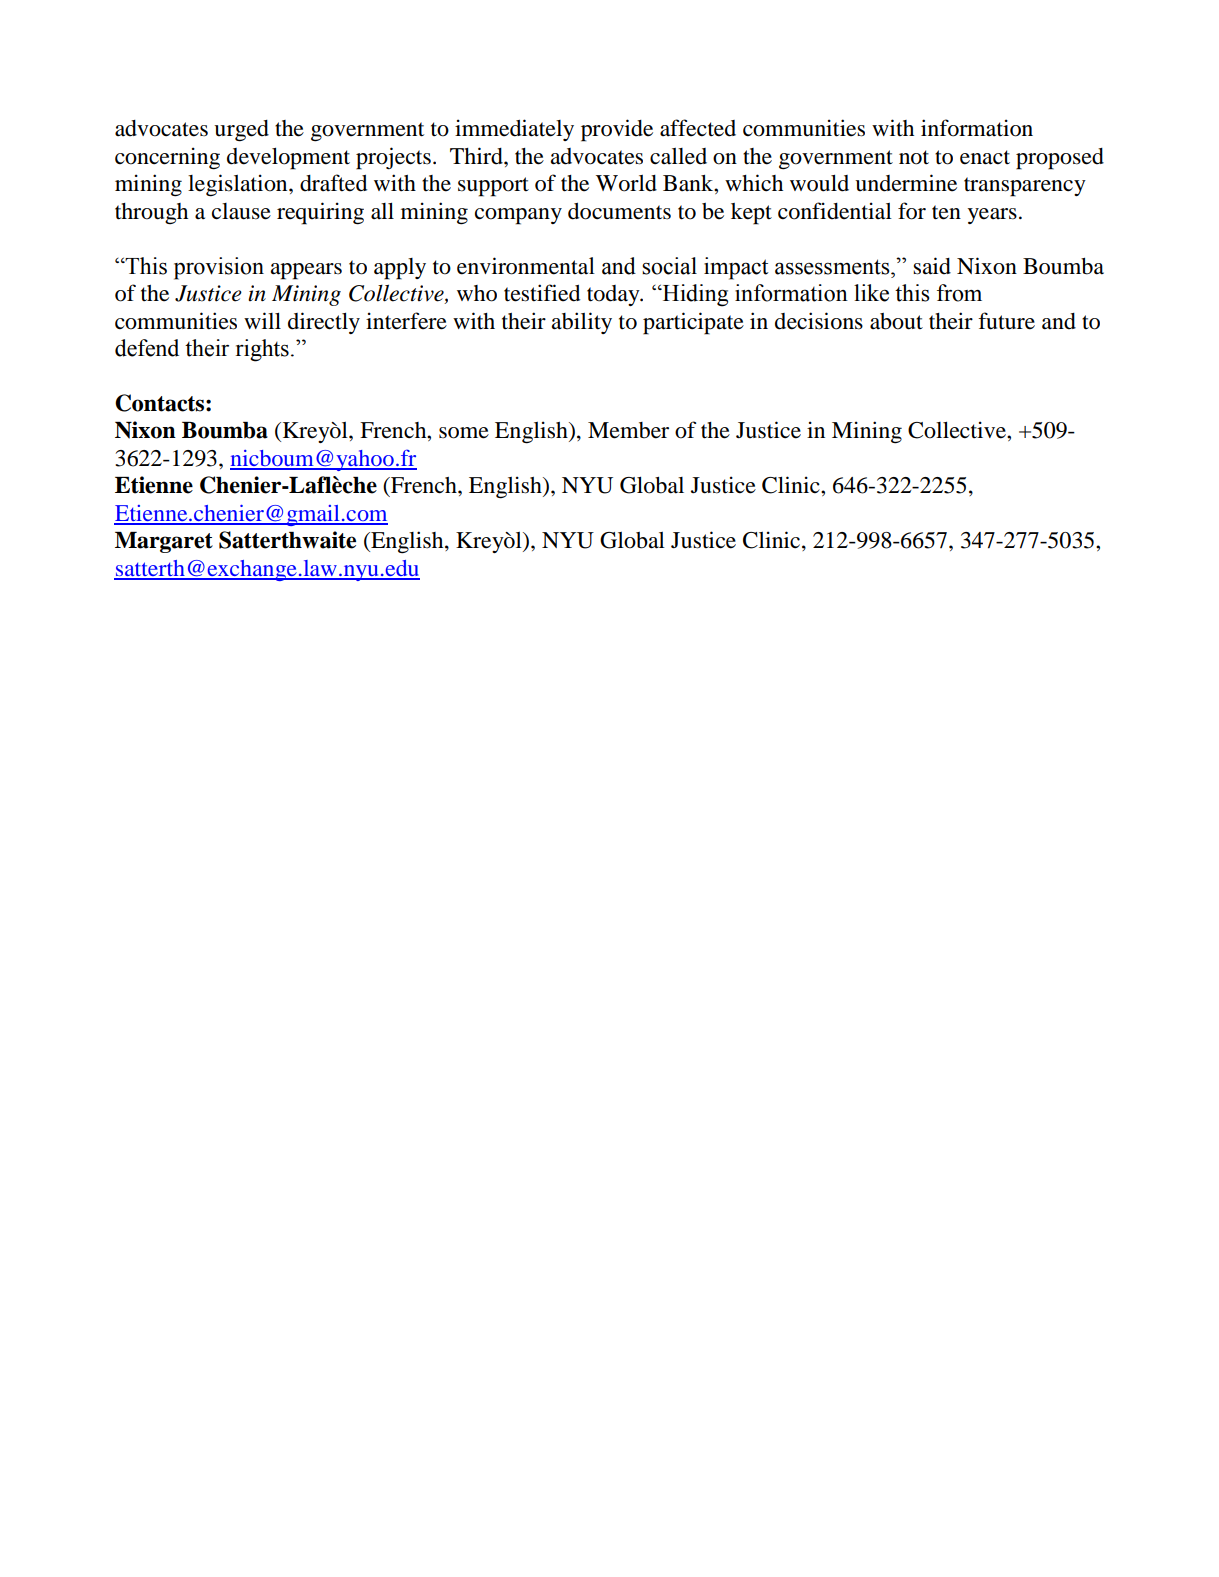 The width and height of the screenshot is (1219, 1577). What do you see at coordinates (932, 266) in the screenshot?
I see `said` at bounding box center [932, 266].
